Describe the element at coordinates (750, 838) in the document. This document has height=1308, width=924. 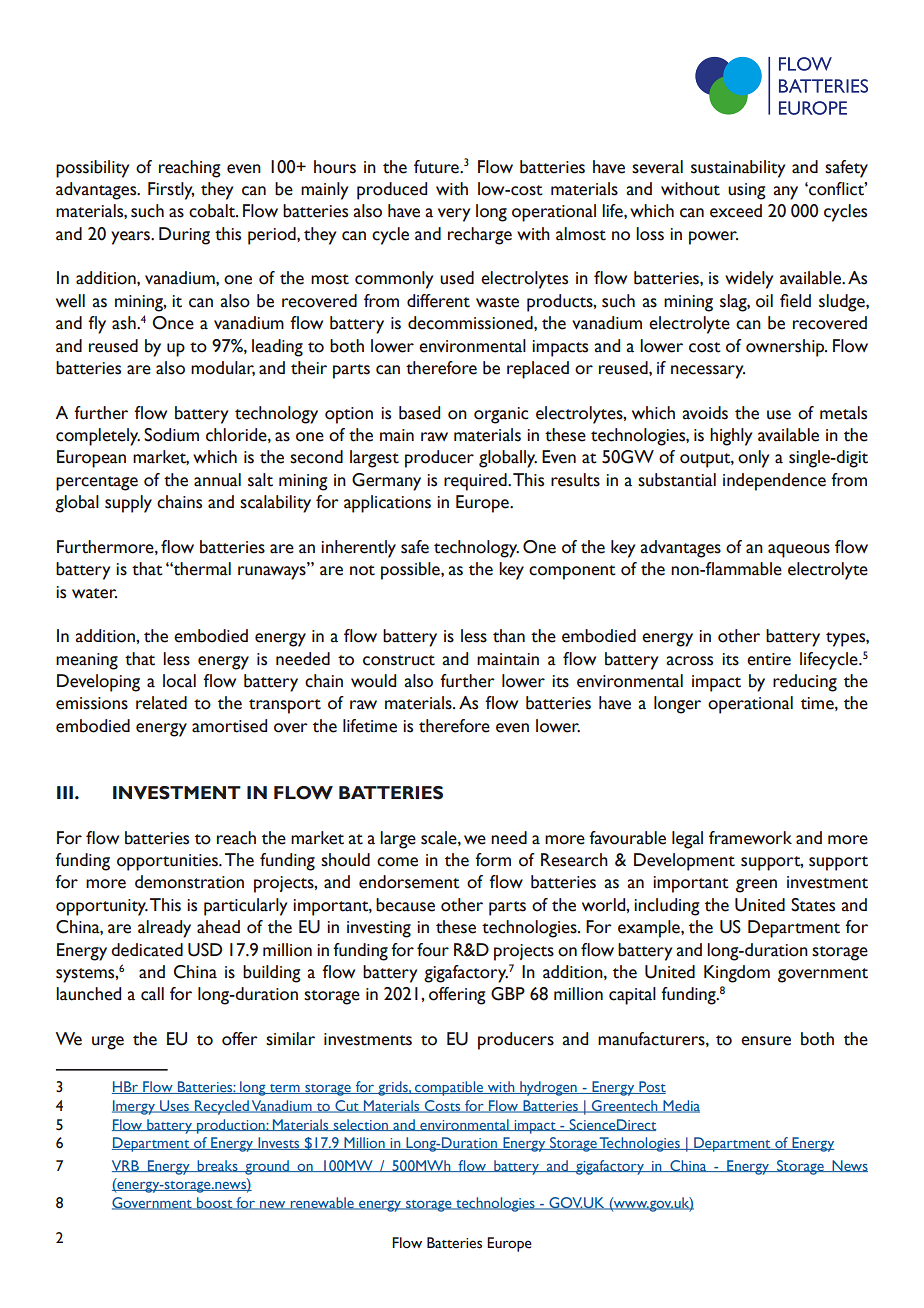
I see `framework` at that location.
